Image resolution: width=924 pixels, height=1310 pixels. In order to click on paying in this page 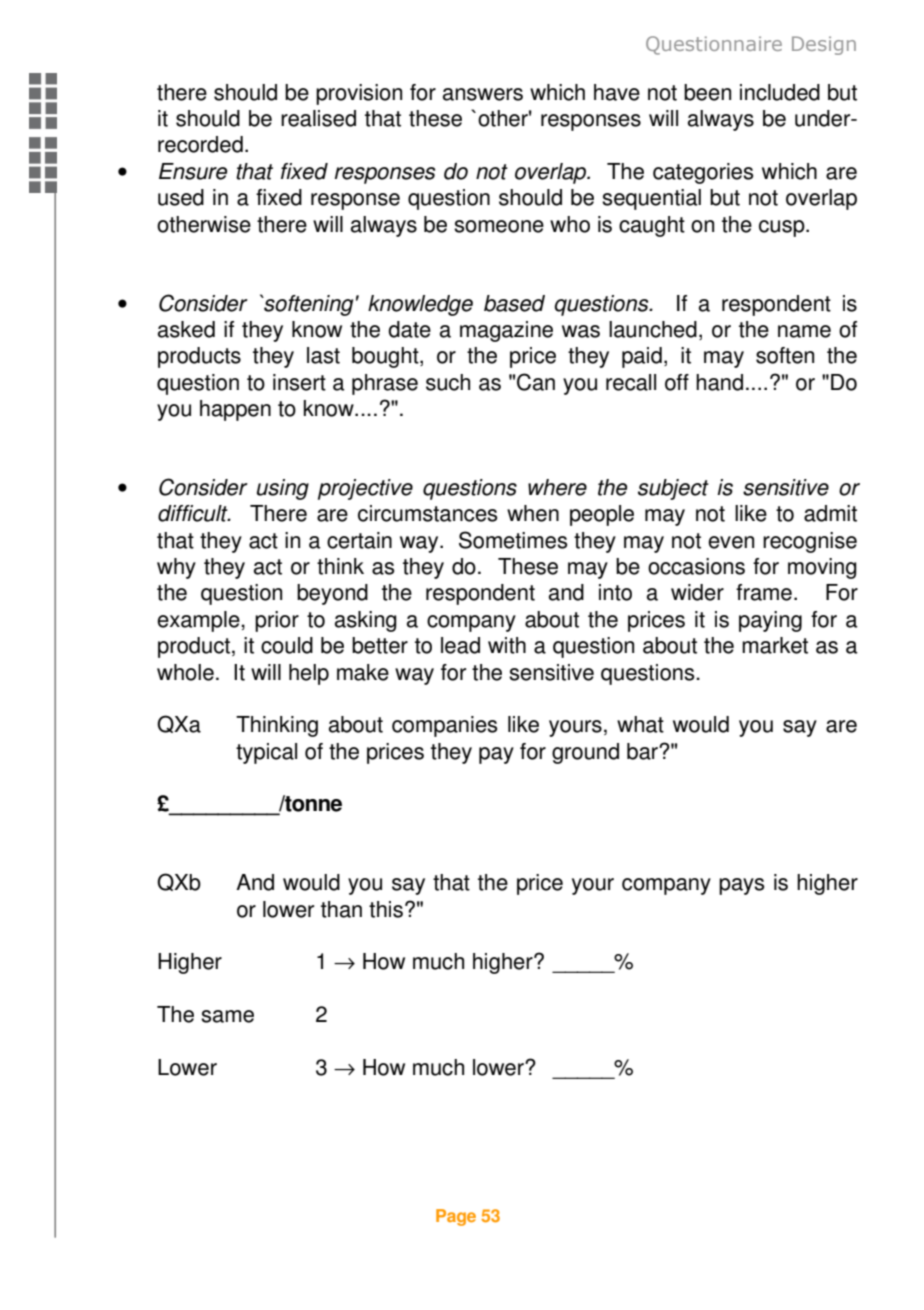, I will do `click(770, 621)`.
